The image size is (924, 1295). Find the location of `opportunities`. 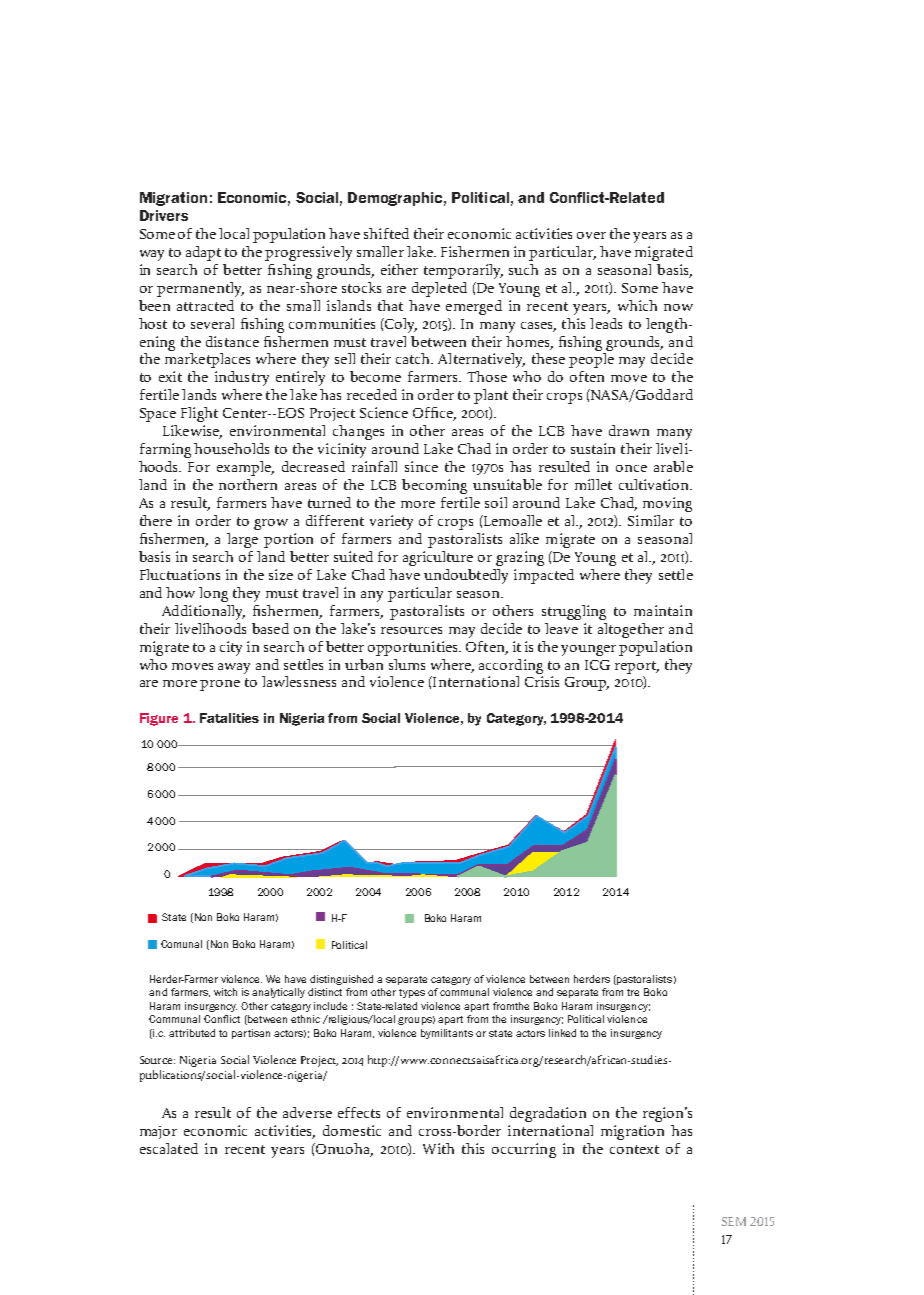

opportunities is located at coordinates (414, 648).
